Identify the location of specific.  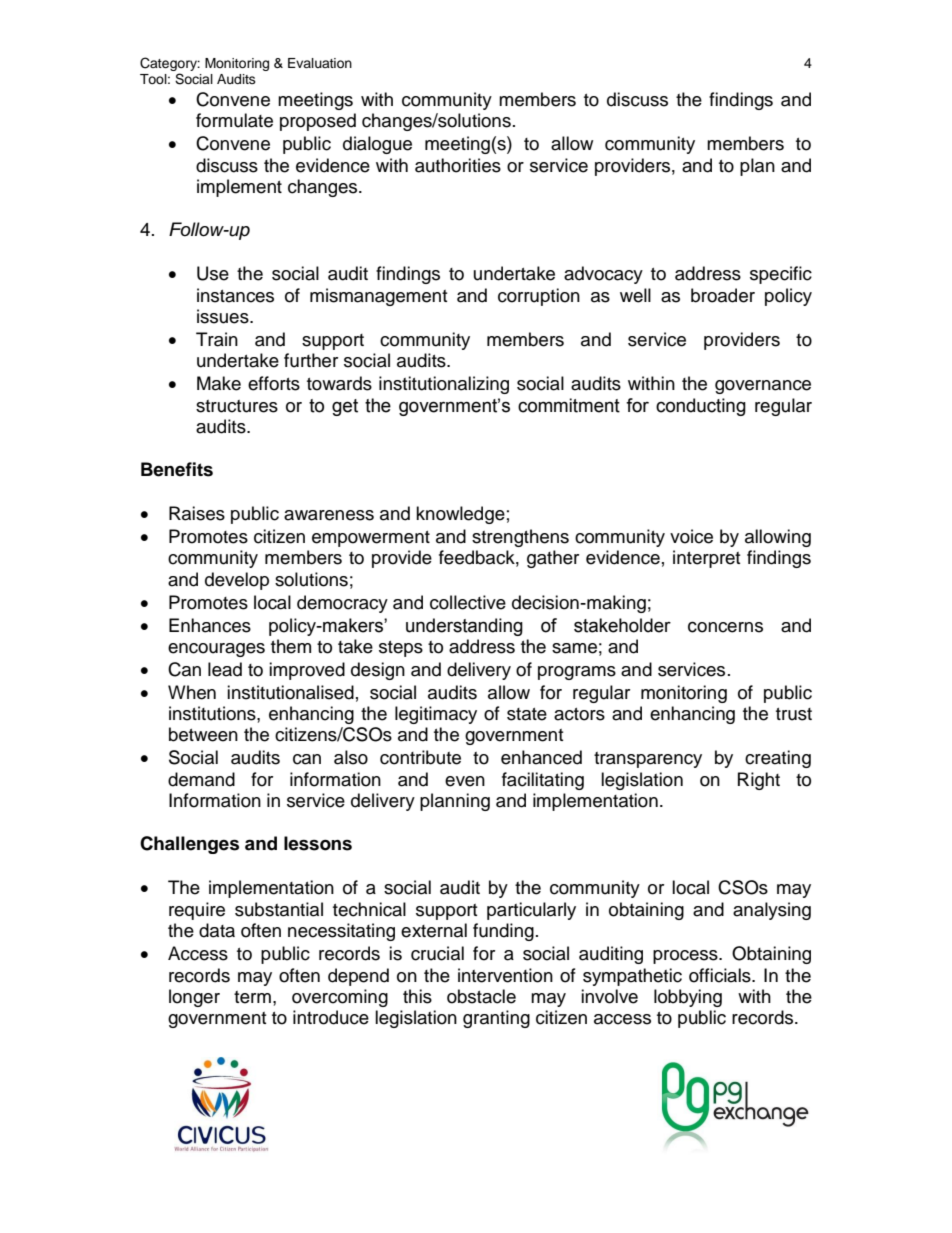
(781, 275).
